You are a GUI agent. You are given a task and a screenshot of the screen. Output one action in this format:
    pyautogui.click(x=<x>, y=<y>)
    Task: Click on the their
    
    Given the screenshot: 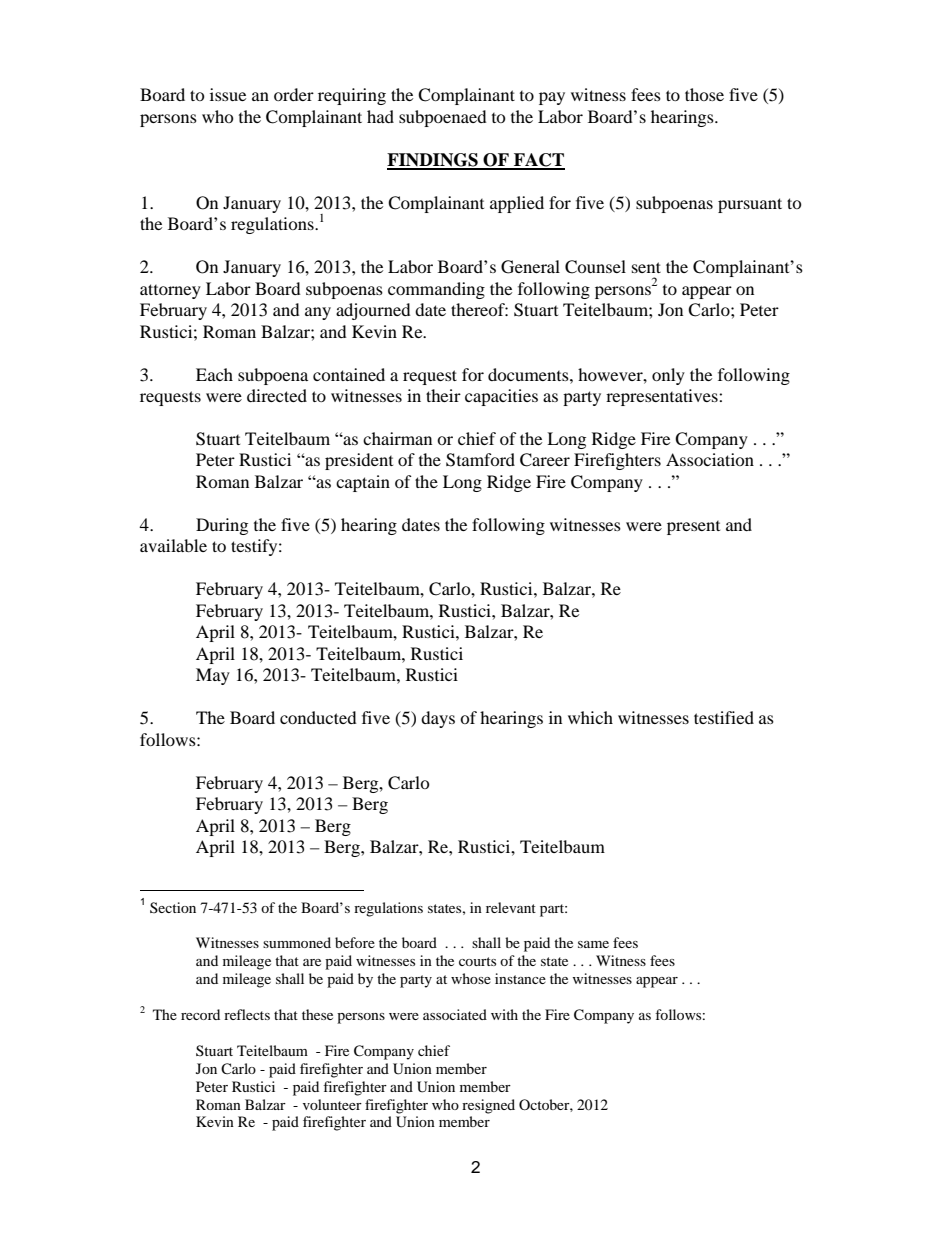 What is the action you would take?
    pyautogui.click(x=443, y=395)
